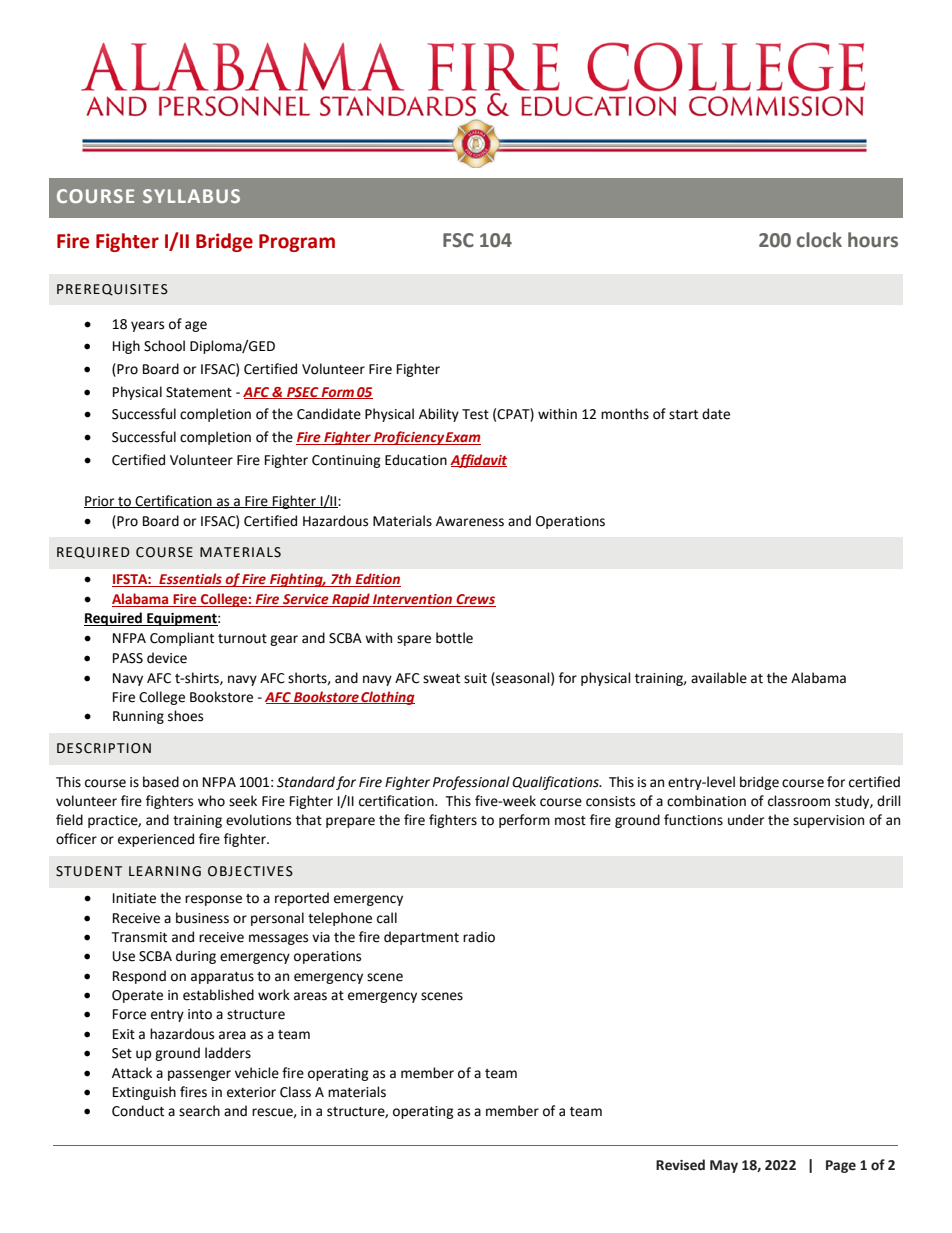 This page has height=1233, width=952. Describe the element at coordinates (680, 1165) in the page. I see `Revised` at that location.
